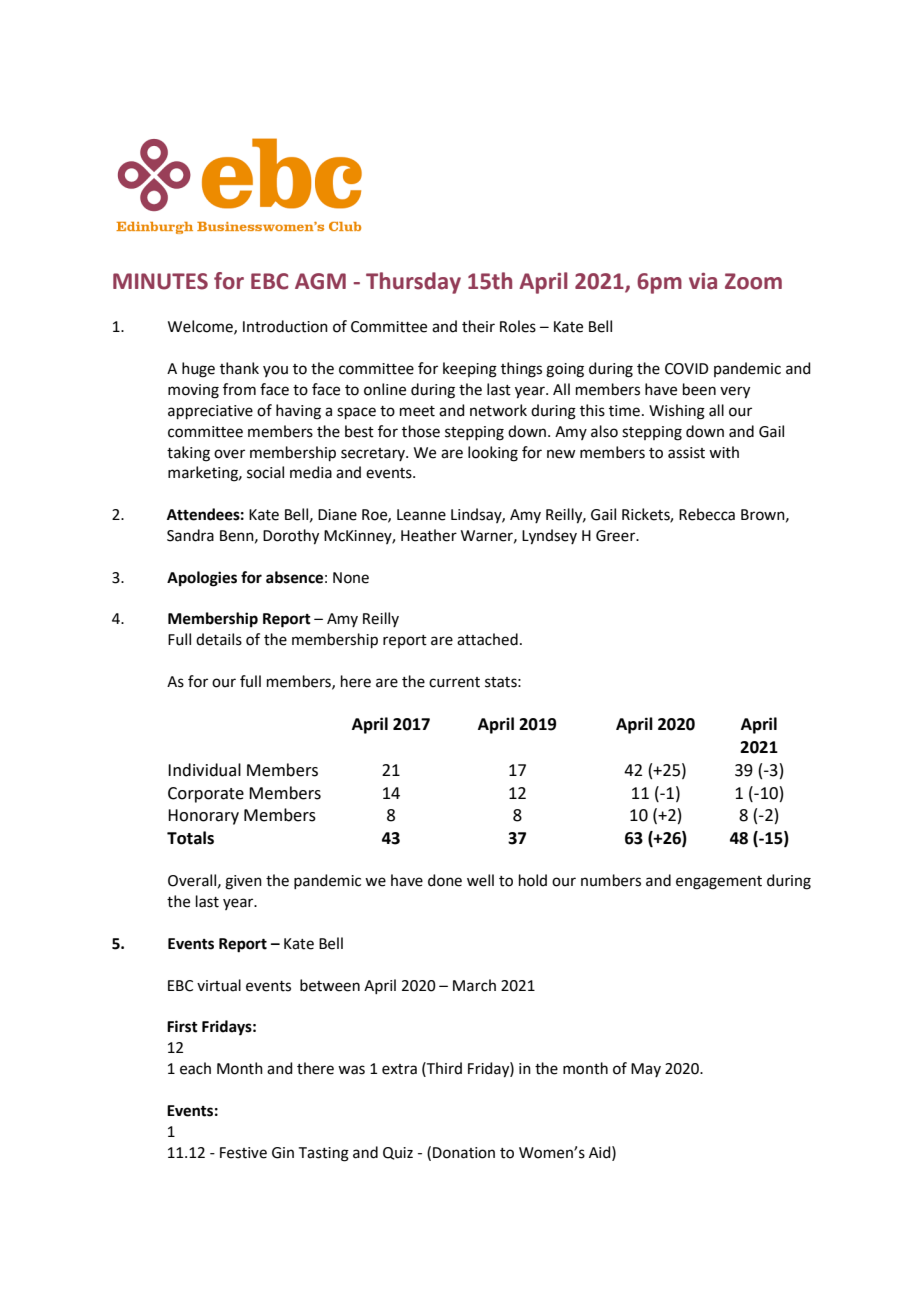  I want to click on Donation, so click(464, 1153).
